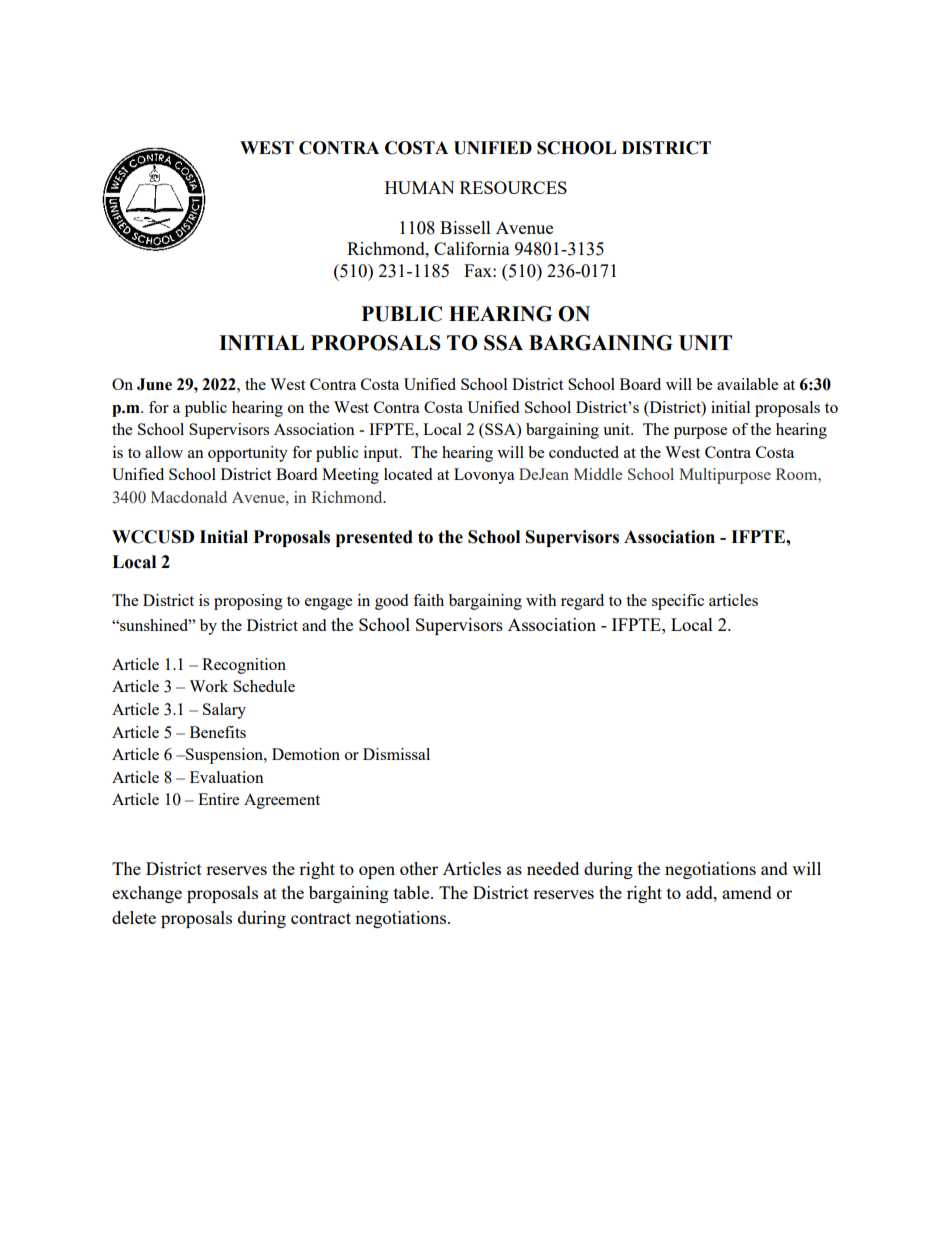  Describe the element at coordinates (248, 602) in the screenshot. I see `proposing` at that location.
